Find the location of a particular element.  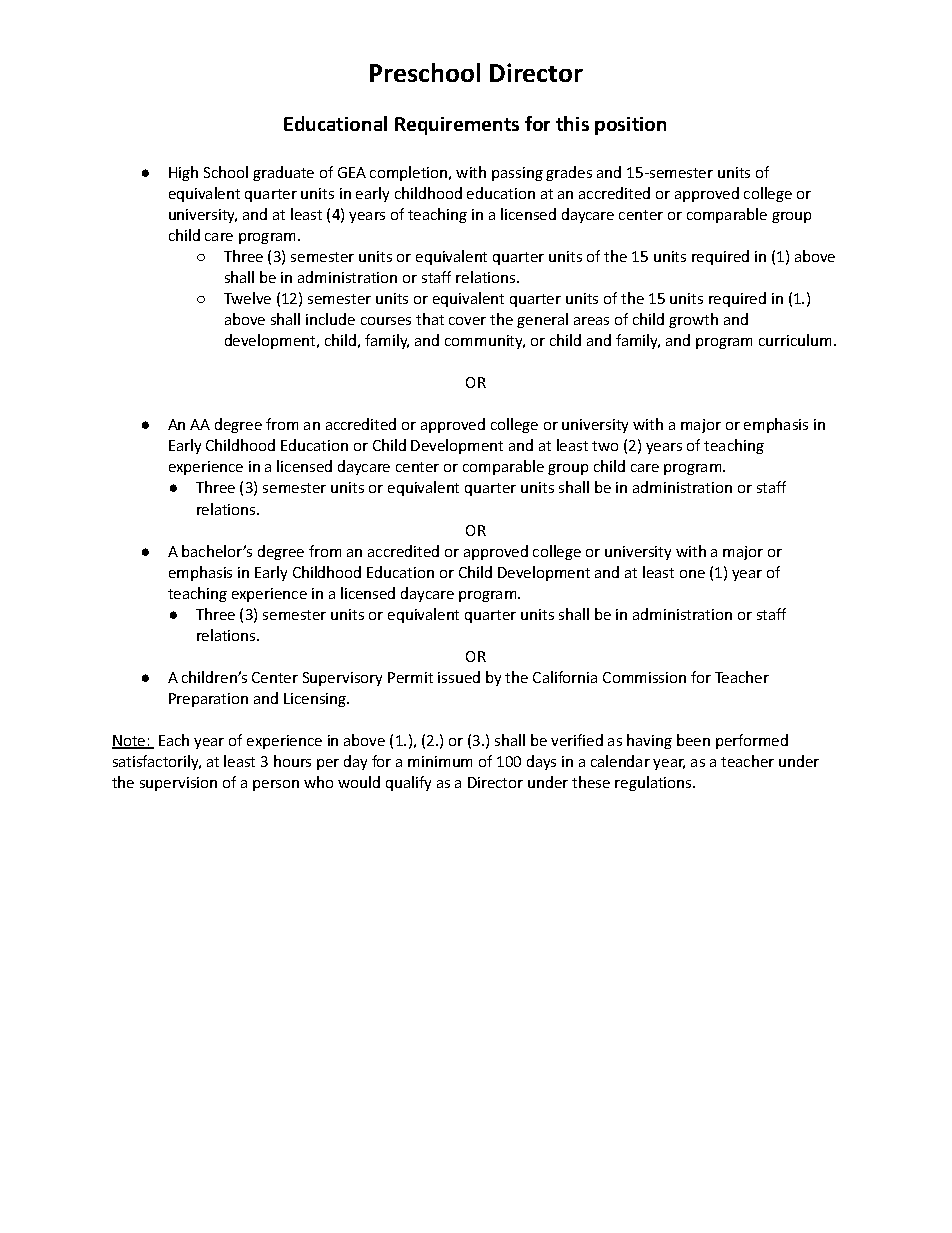

been is located at coordinates (693, 740).
